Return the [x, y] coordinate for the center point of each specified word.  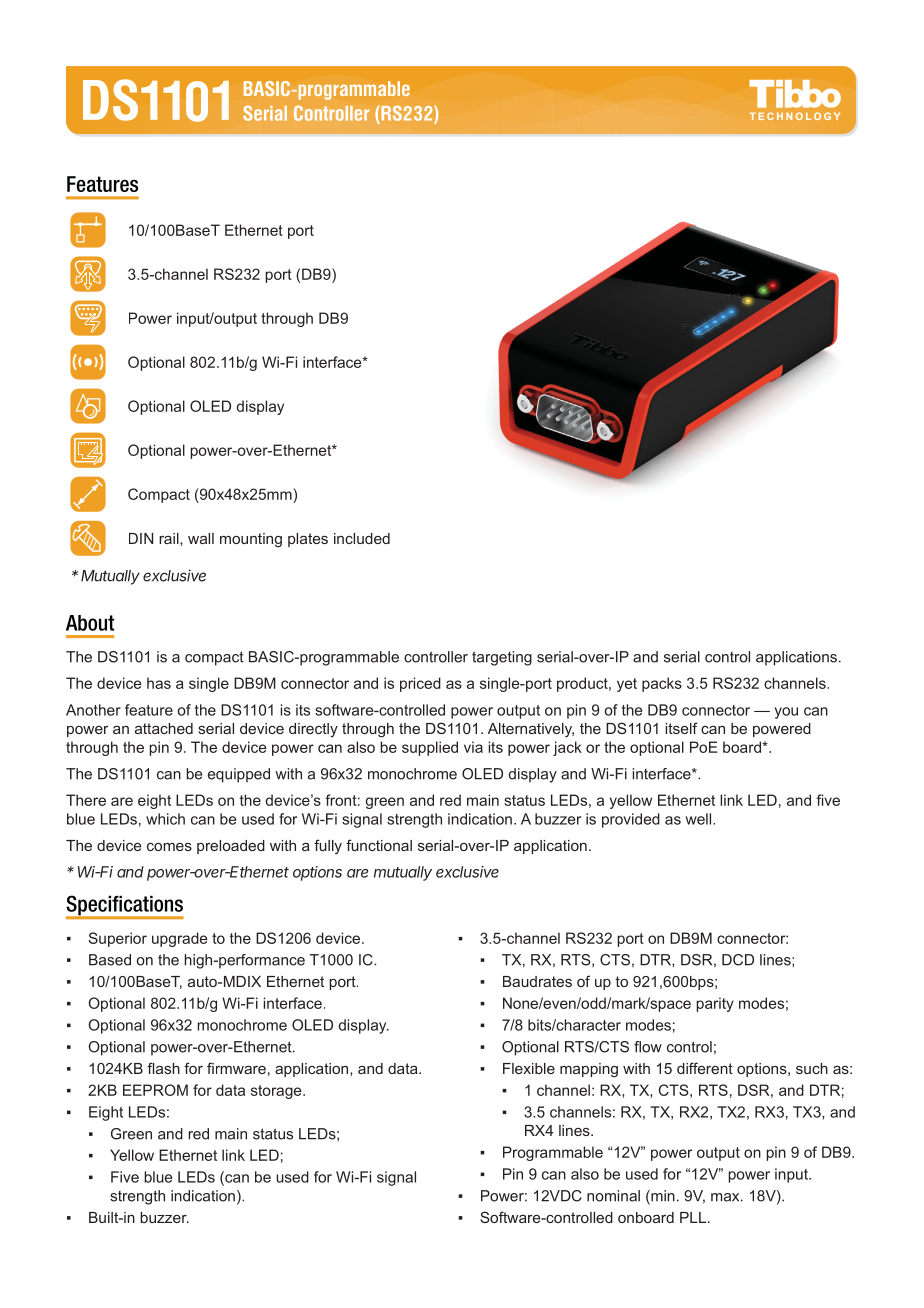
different [705, 1068]
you [786, 713]
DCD [738, 960]
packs [662, 684]
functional [379, 845]
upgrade [180, 939]
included [362, 538]
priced [420, 684]
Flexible [529, 1068]
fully [328, 846]
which [165, 819]
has [159, 683]
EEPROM [155, 1090]
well [700, 819]
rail [170, 538]
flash [163, 1068]
